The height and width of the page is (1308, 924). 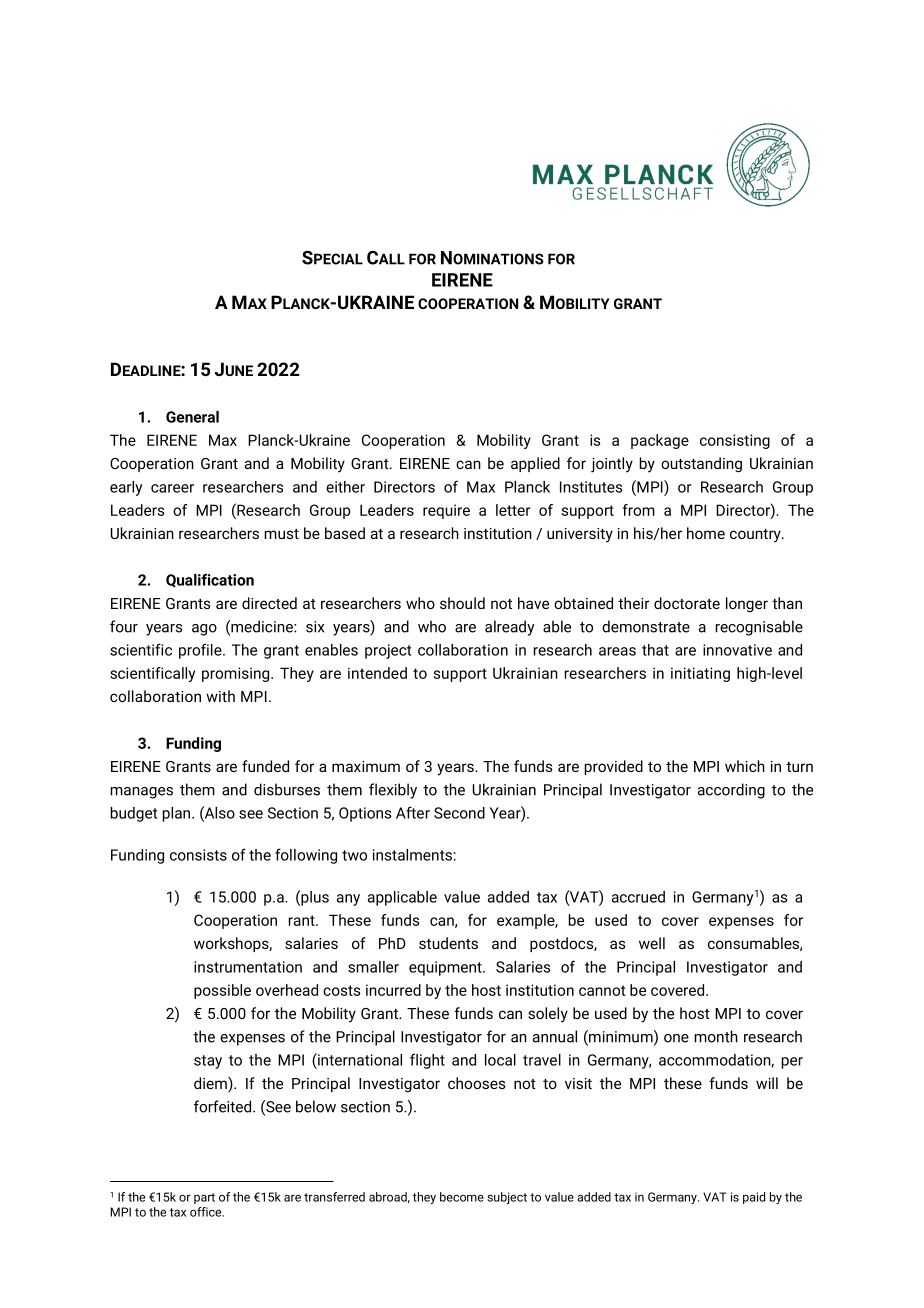 I want to click on well, so click(x=652, y=943).
